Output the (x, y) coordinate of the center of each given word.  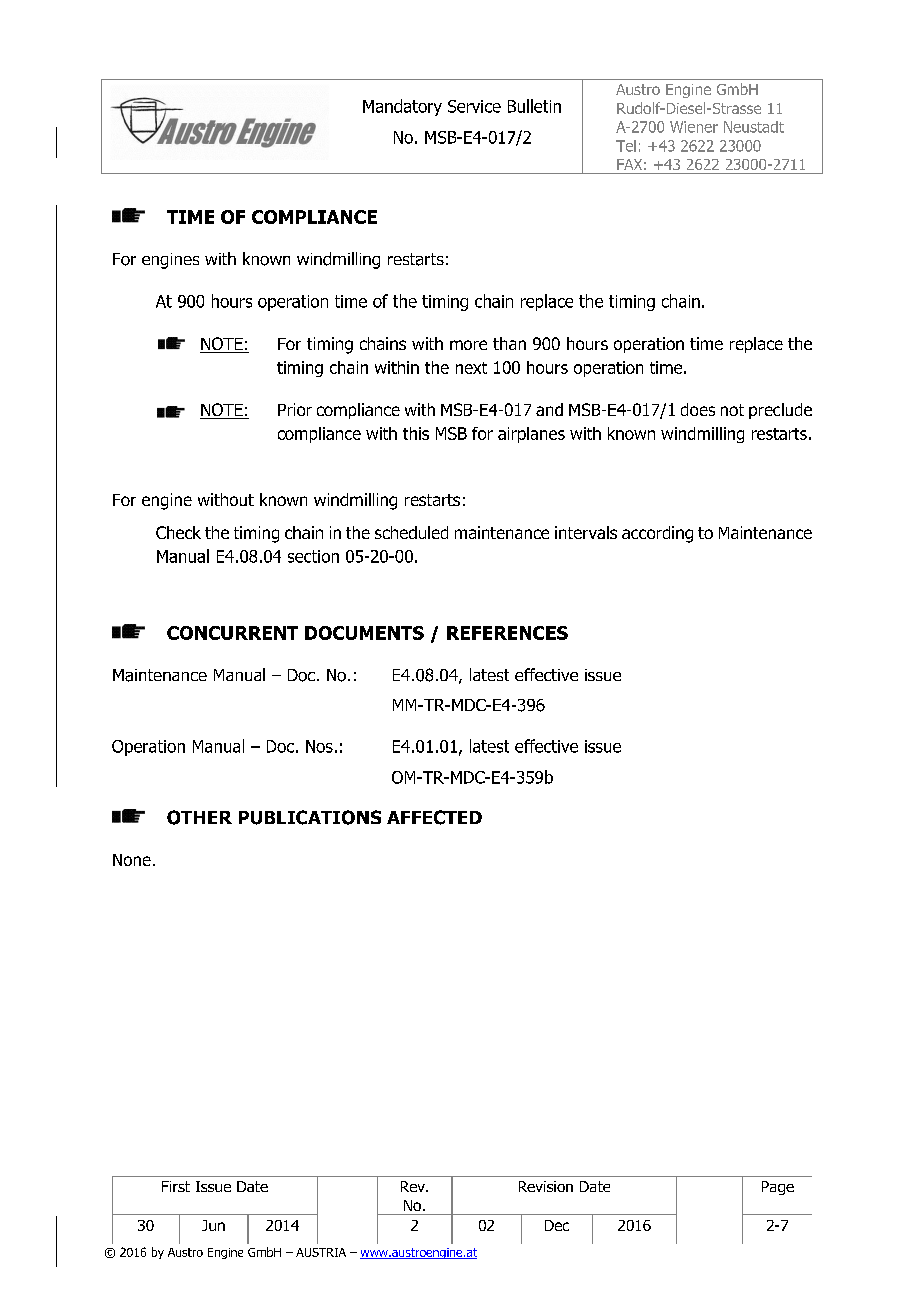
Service (474, 106)
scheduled (411, 532)
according (657, 534)
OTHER (199, 817)
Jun (213, 1225)
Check (178, 532)
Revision (546, 1186)
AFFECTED (434, 817)
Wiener (694, 127)
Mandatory (402, 107)
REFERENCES (507, 633)
